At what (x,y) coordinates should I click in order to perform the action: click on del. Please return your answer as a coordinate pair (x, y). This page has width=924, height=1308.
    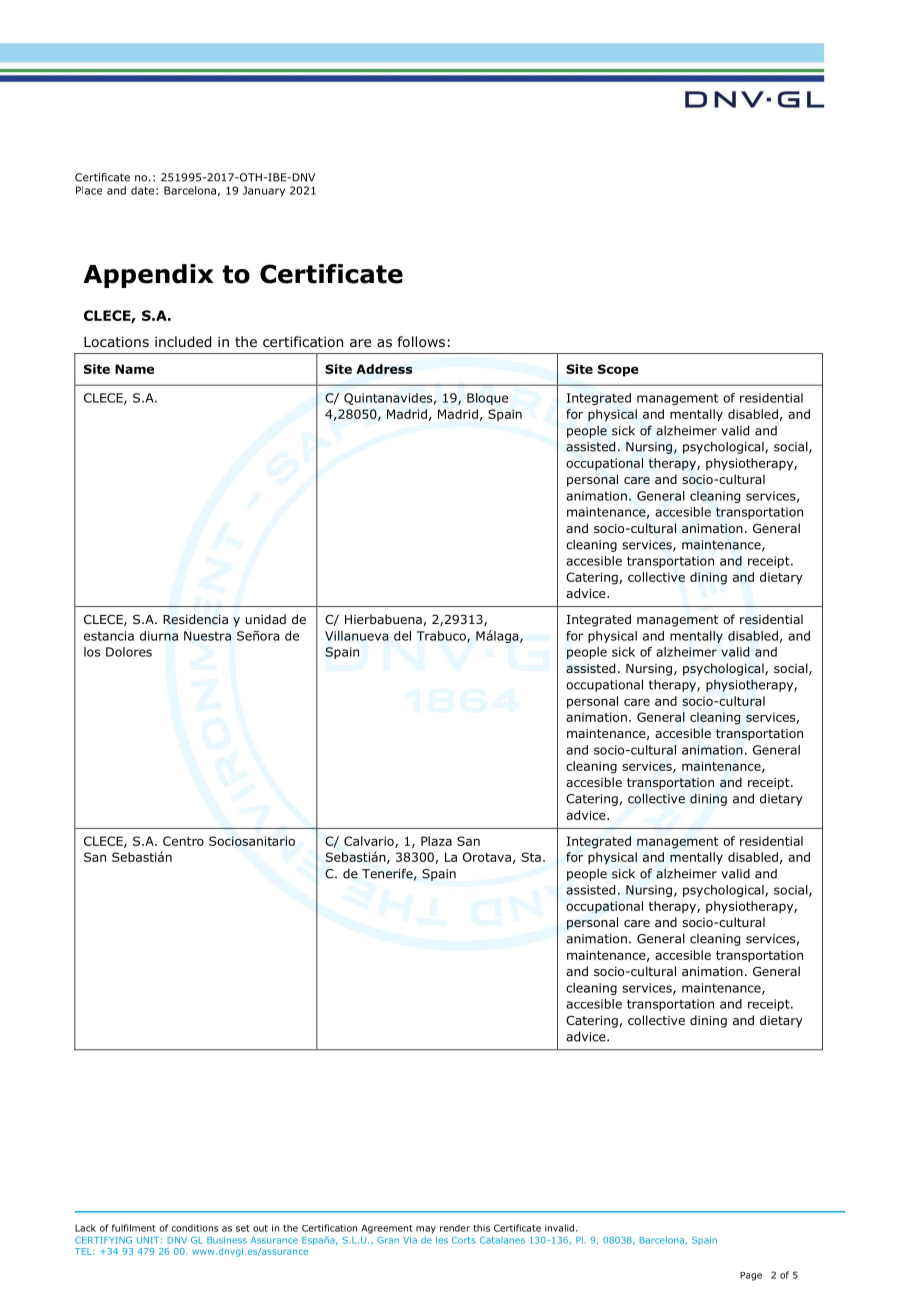
    Looking at the image, I should click on (402, 636).
